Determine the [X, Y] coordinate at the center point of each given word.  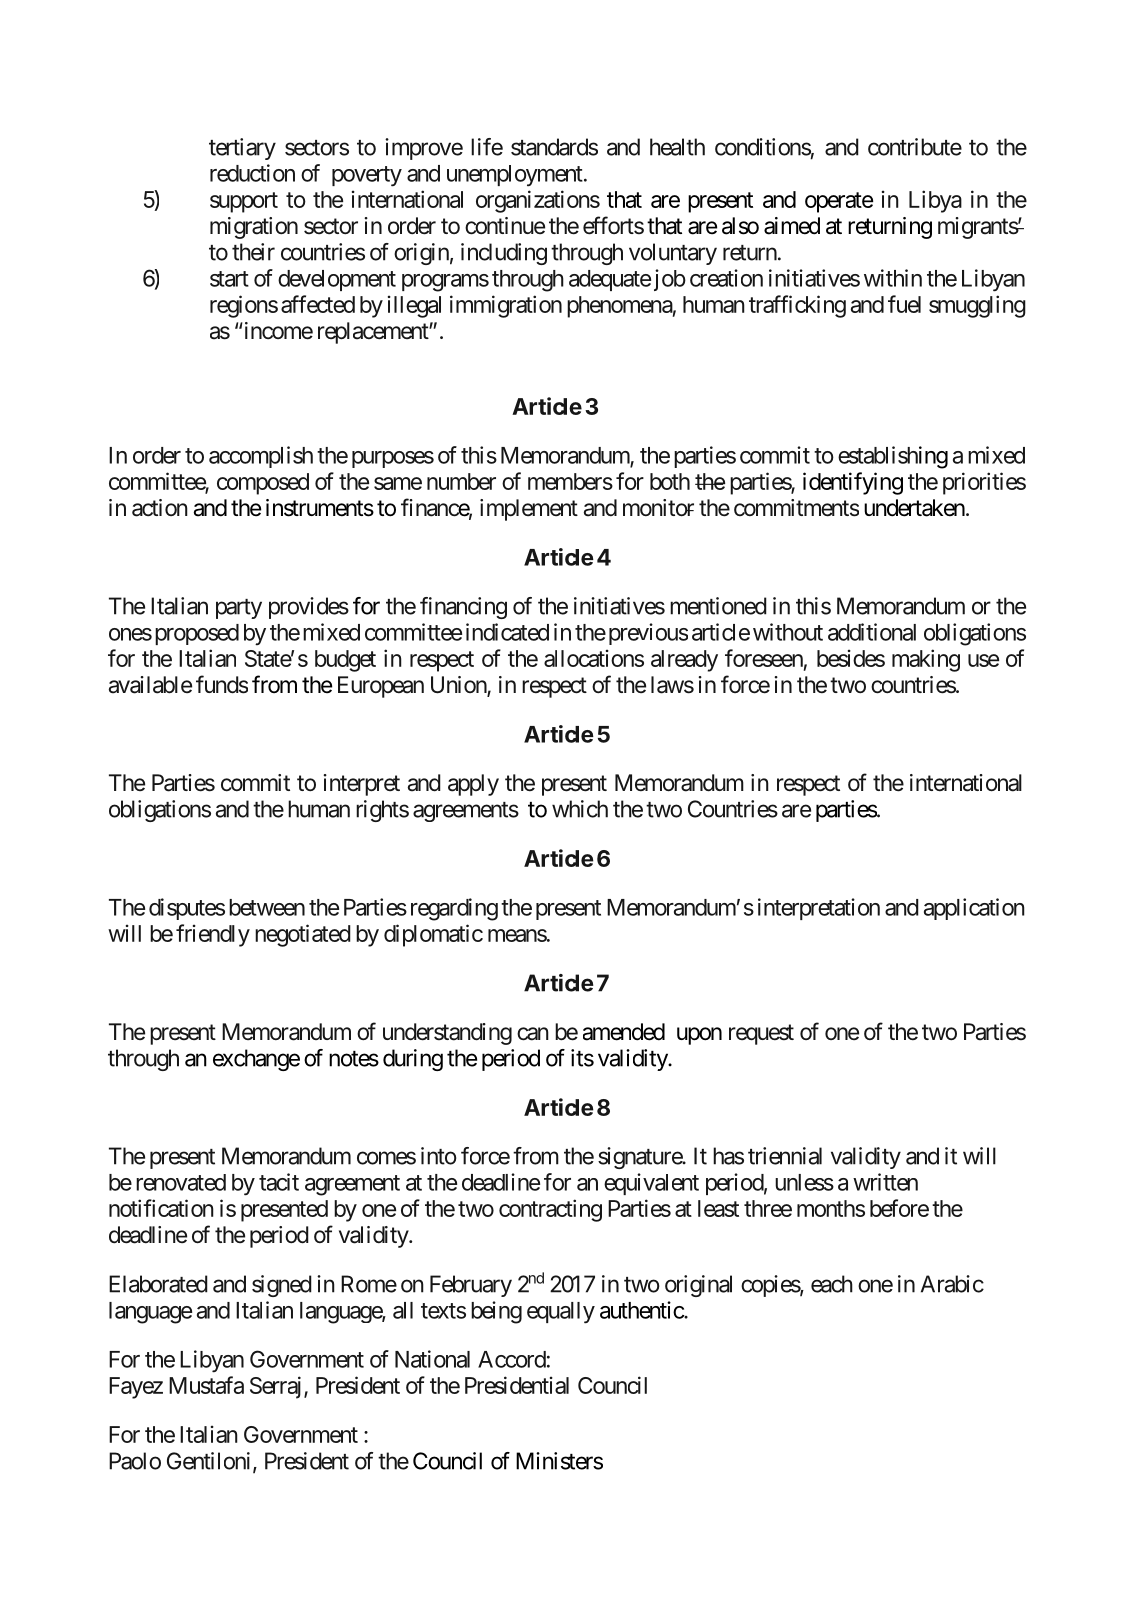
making [926, 660]
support [244, 202]
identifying [853, 483]
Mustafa [206, 1385]
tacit [279, 1182]
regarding [454, 909]
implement [529, 510]
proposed [197, 634]
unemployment [515, 176]
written [885, 1182]
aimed [792, 226]
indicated [507, 632]
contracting [550, 1210]
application [974, 909]
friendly [213, 935]
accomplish [261, 457]
